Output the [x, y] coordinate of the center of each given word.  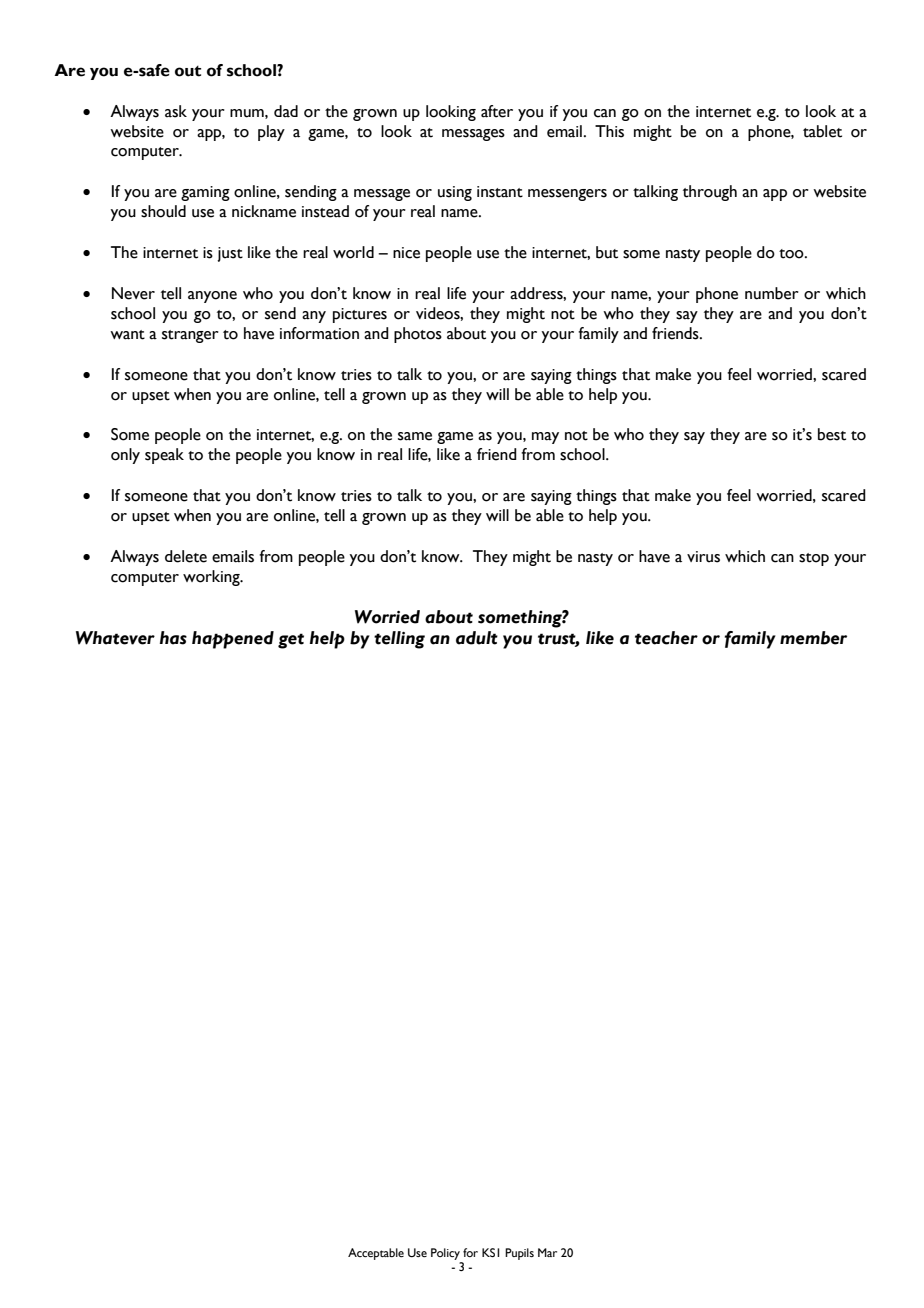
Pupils [519, 1254]
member [813, 638]
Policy [445, 1254]
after [497, 111]
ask [176, 111]
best [832, 434]
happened [233, 640]
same [415, 436]
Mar [547, 1252]
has [173, 638]
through [710, 193]
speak [164, 456]
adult [477, 638]
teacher [666, 638]
